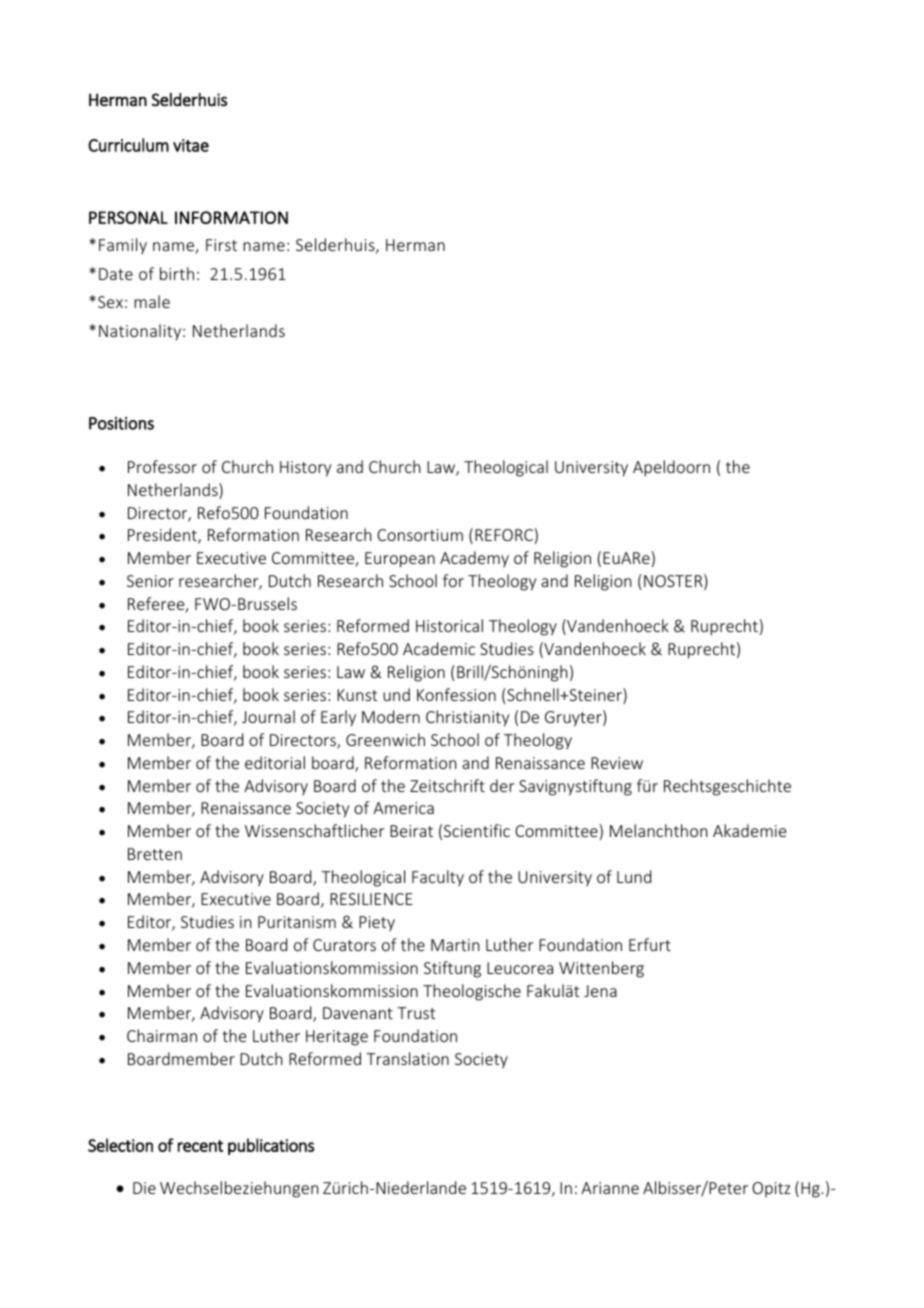  Describe the element at coordinates (650, 944) in the screenshot. I see `Erfurt` at that location.
